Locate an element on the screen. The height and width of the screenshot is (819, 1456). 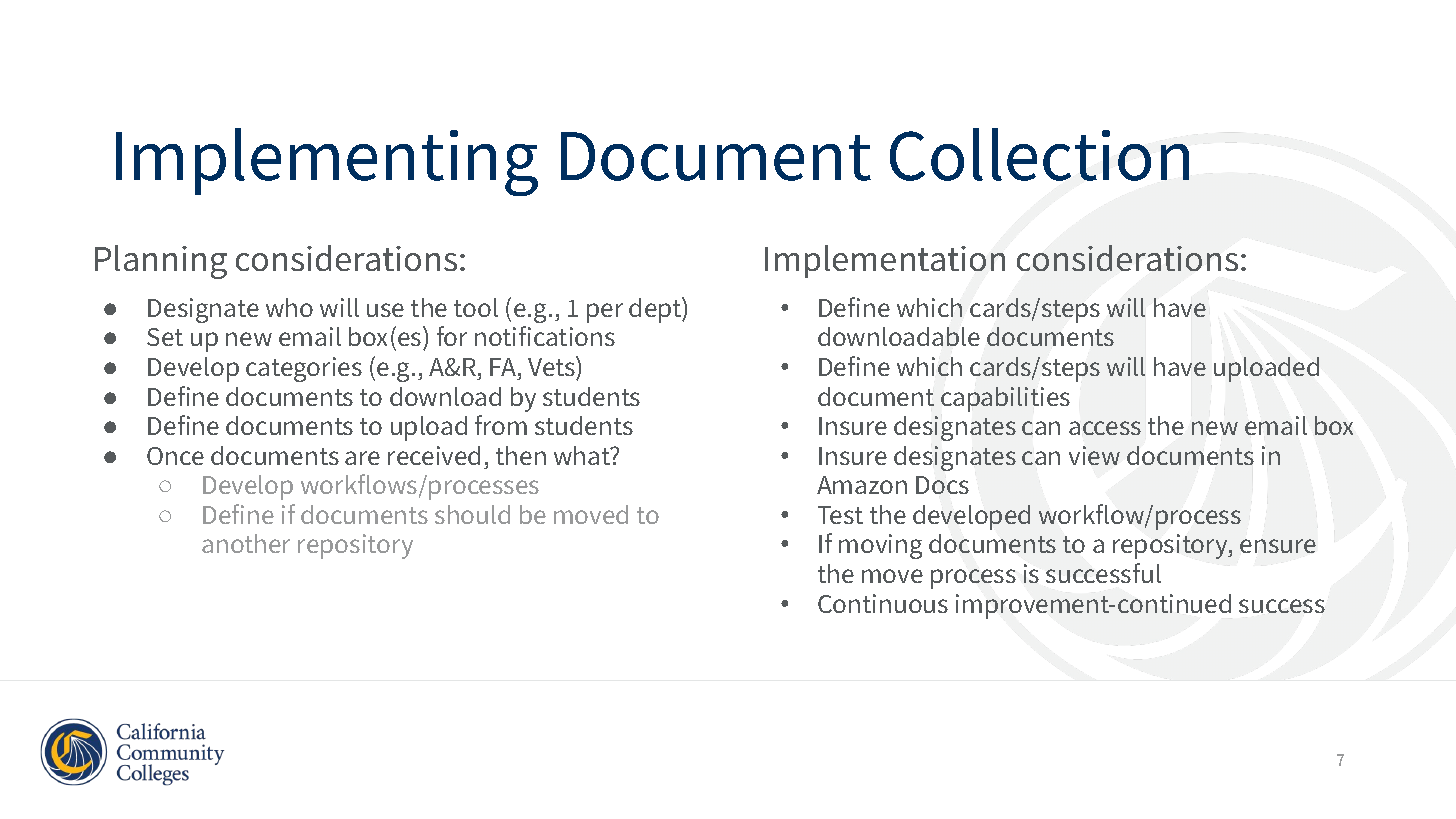
Collection is located at coordinates (1039, 154).
